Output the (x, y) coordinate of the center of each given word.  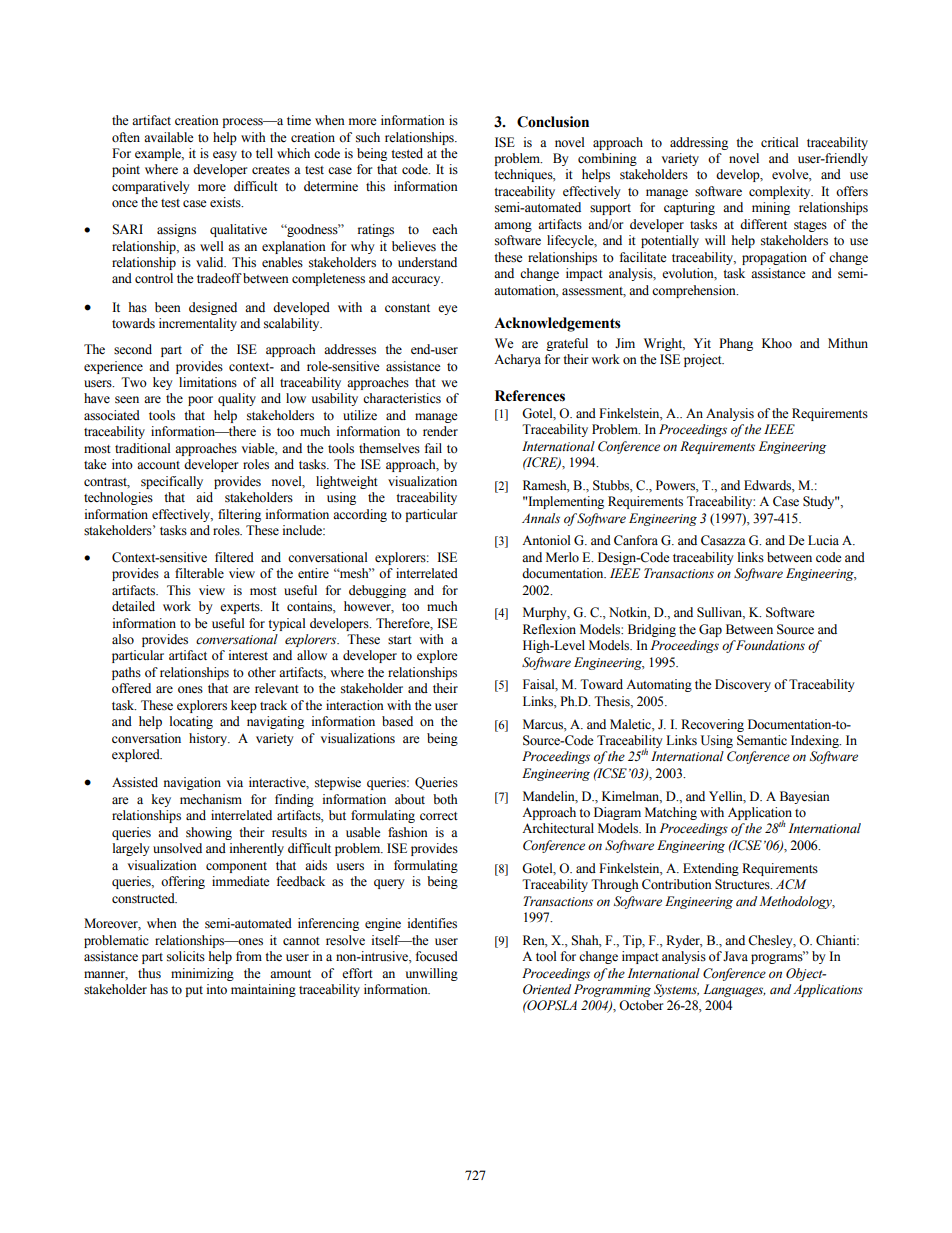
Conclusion (553, 122)
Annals (541, 518)
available (169, 137)
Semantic (762, 740)
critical (780, 142)
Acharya (517, 360)
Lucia (823, 540)
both (445, 799)
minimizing (202, 974)
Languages (734, 990)
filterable (199, 573)
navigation (192, 783)
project (704, 360)
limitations (208, 382)
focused (437, 956)
